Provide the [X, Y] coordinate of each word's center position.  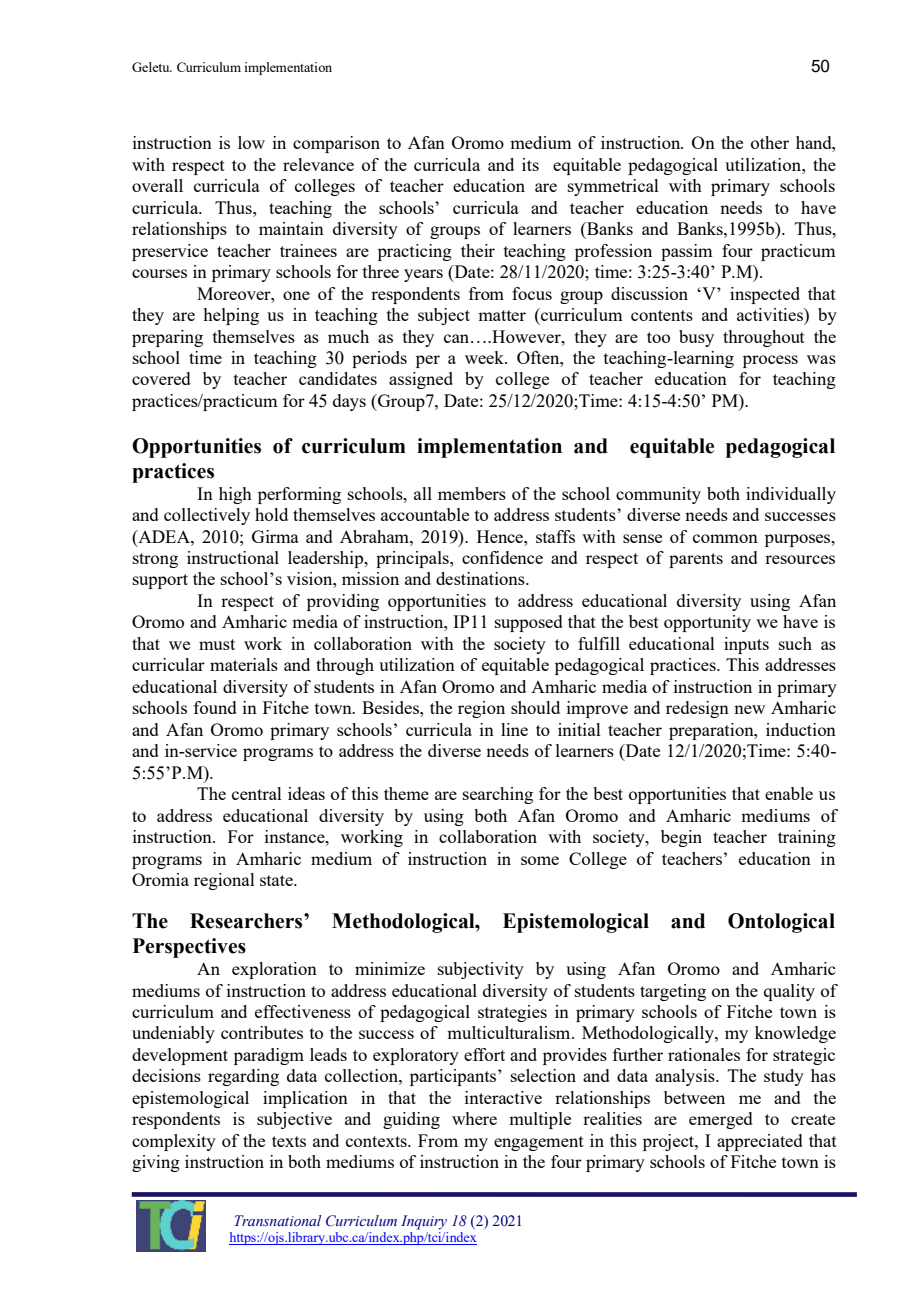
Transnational [278, 1221]
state [277, 880]
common [725, 538]
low [251, 142]
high [235, 495]
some [540, 860]
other [770, 142]
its [530, 164]
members [472, 493]
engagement [539, 1143]
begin [681, 838]
